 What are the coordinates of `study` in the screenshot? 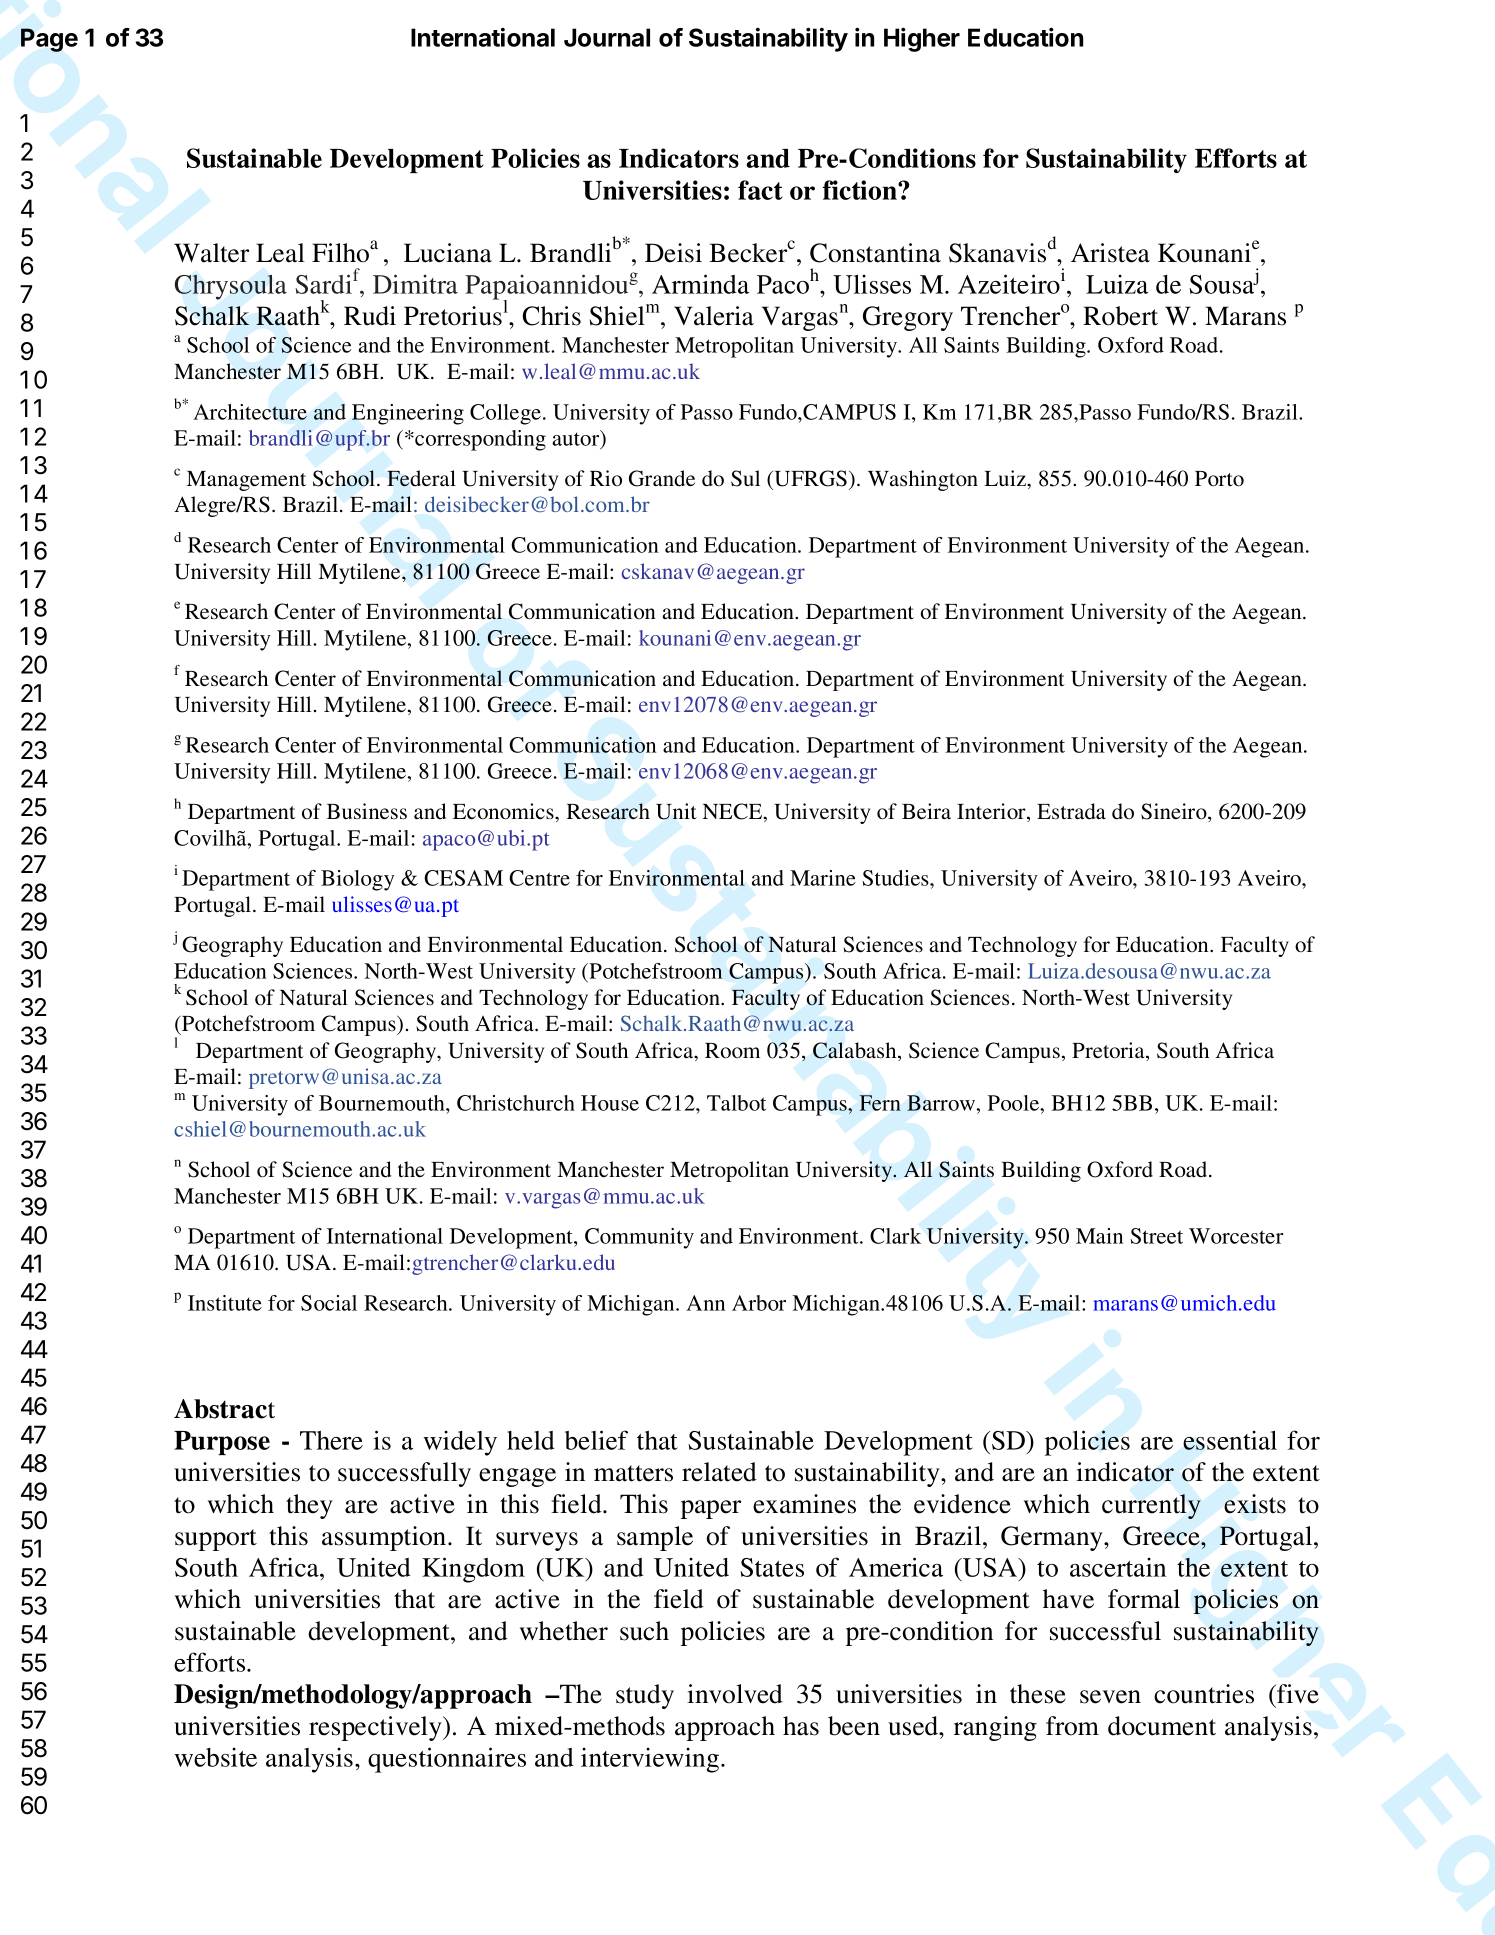 It's located at (645, 1696).
